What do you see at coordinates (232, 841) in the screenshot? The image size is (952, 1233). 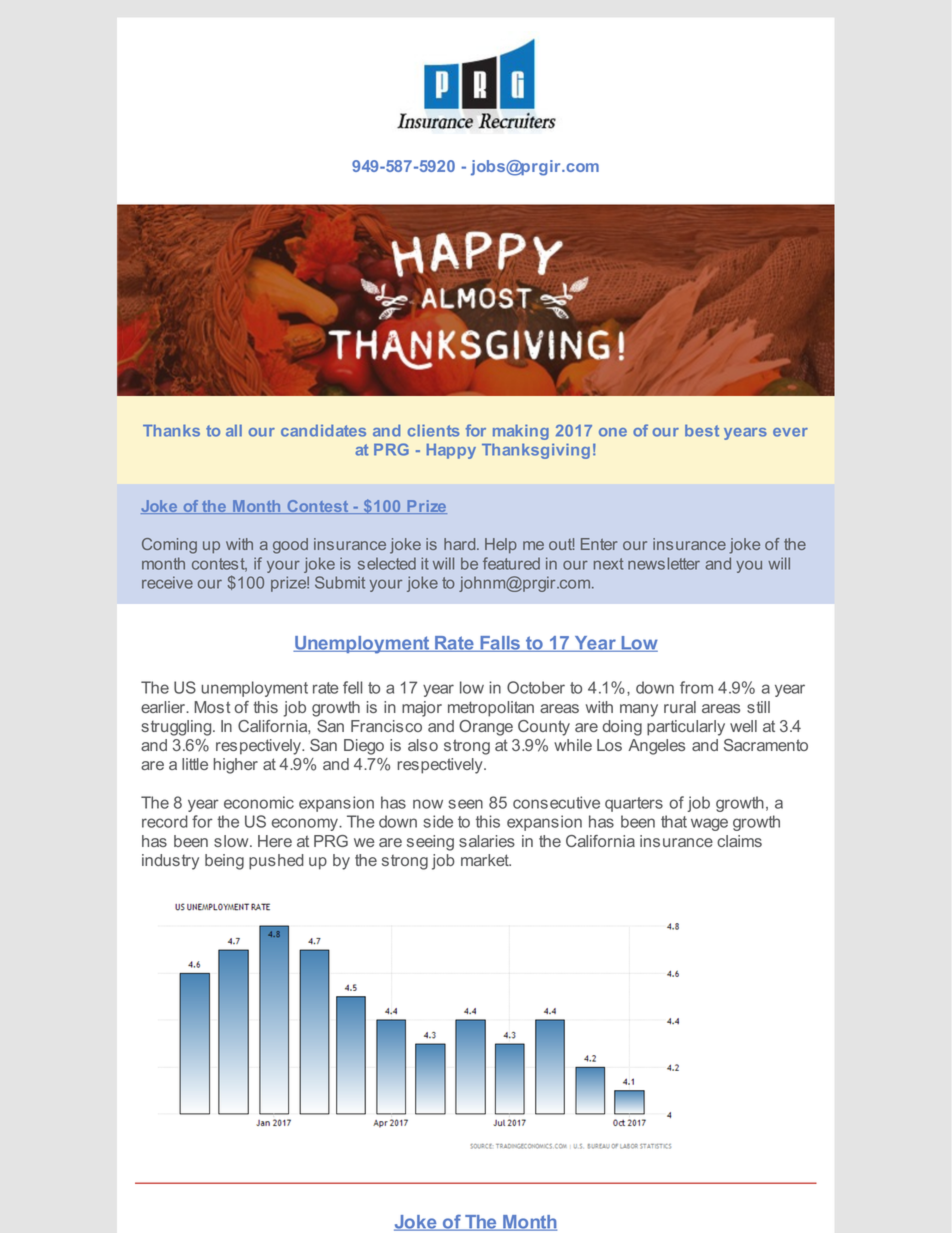 I see `slow` at bounding box center [232, 841].
